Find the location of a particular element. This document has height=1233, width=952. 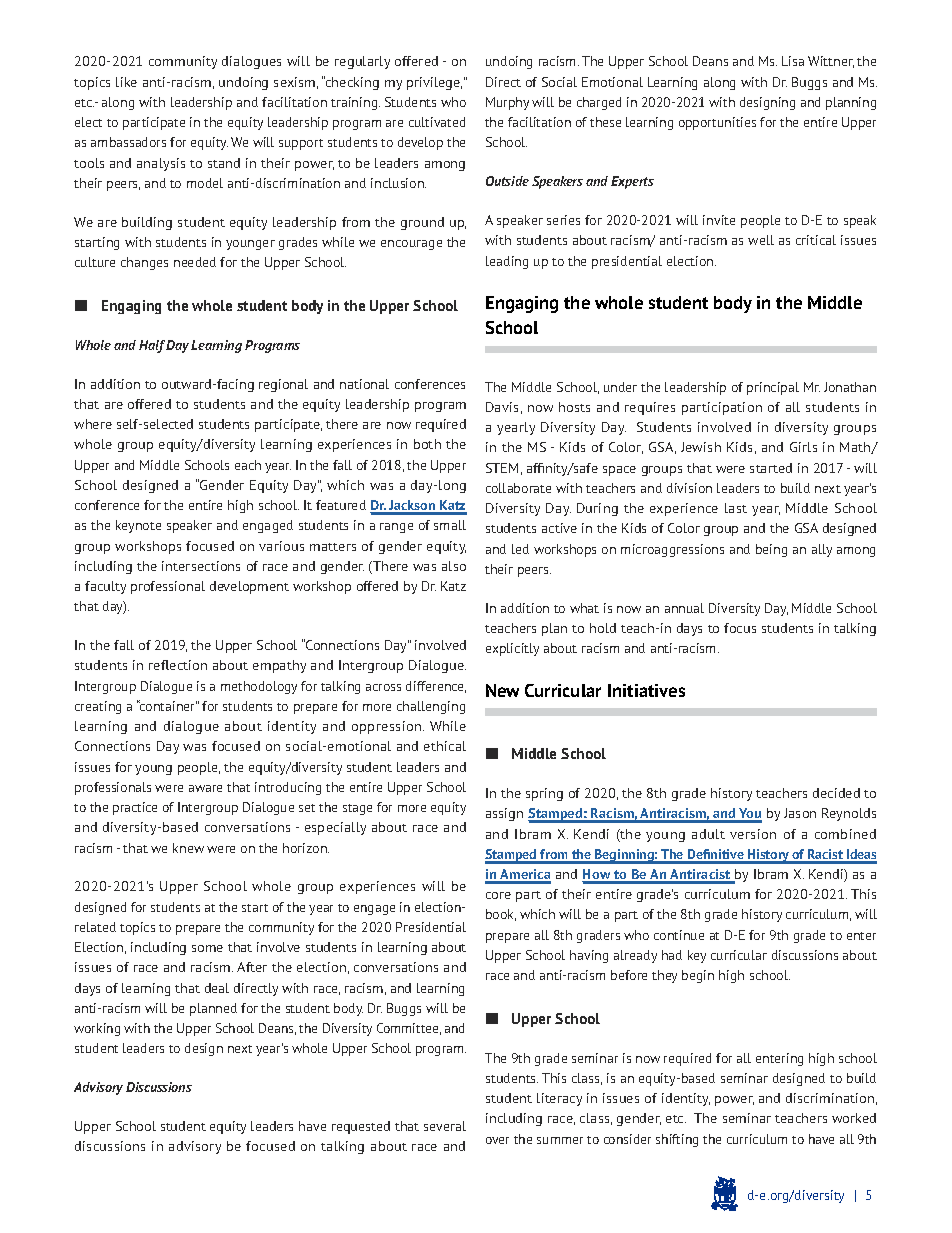

knew is located at coordinates (188, 848).
